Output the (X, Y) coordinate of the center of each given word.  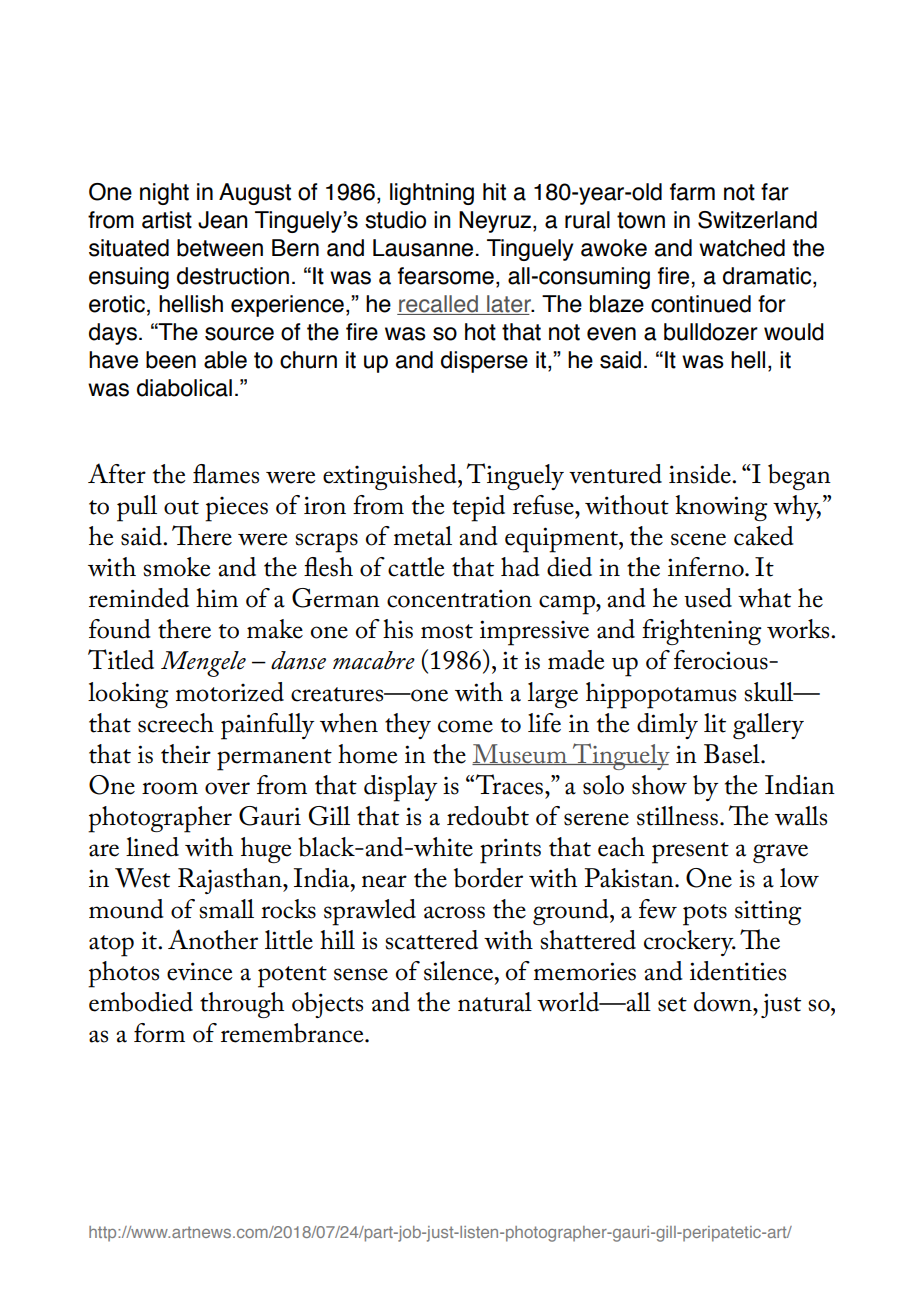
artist (167, 220)
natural (495, 1002)
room (170, 788)
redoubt (488, 816)
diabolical (184, 388)
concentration (459, 598)
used (708, 598)
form (159, 1033)
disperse (484, 362)
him (217, 597)
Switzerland (757, 220)
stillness (677, 816)
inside (701, 474)
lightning (432, 194)
